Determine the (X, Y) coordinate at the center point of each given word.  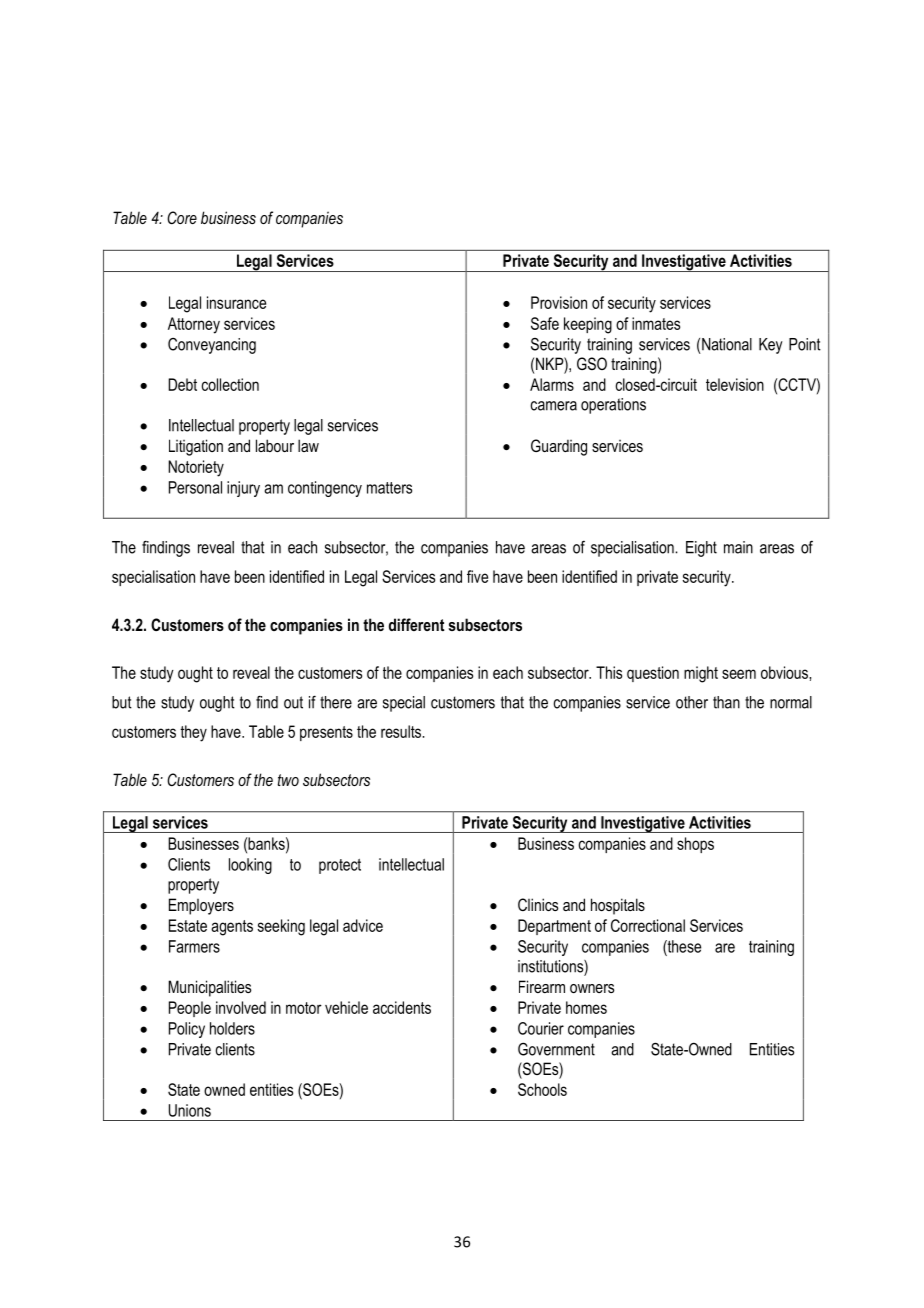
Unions (190, 1110)
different (416, 624)
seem (739, 674)
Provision (559, 302)
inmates (656, 323)
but (122, 702)
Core (182, 217)
